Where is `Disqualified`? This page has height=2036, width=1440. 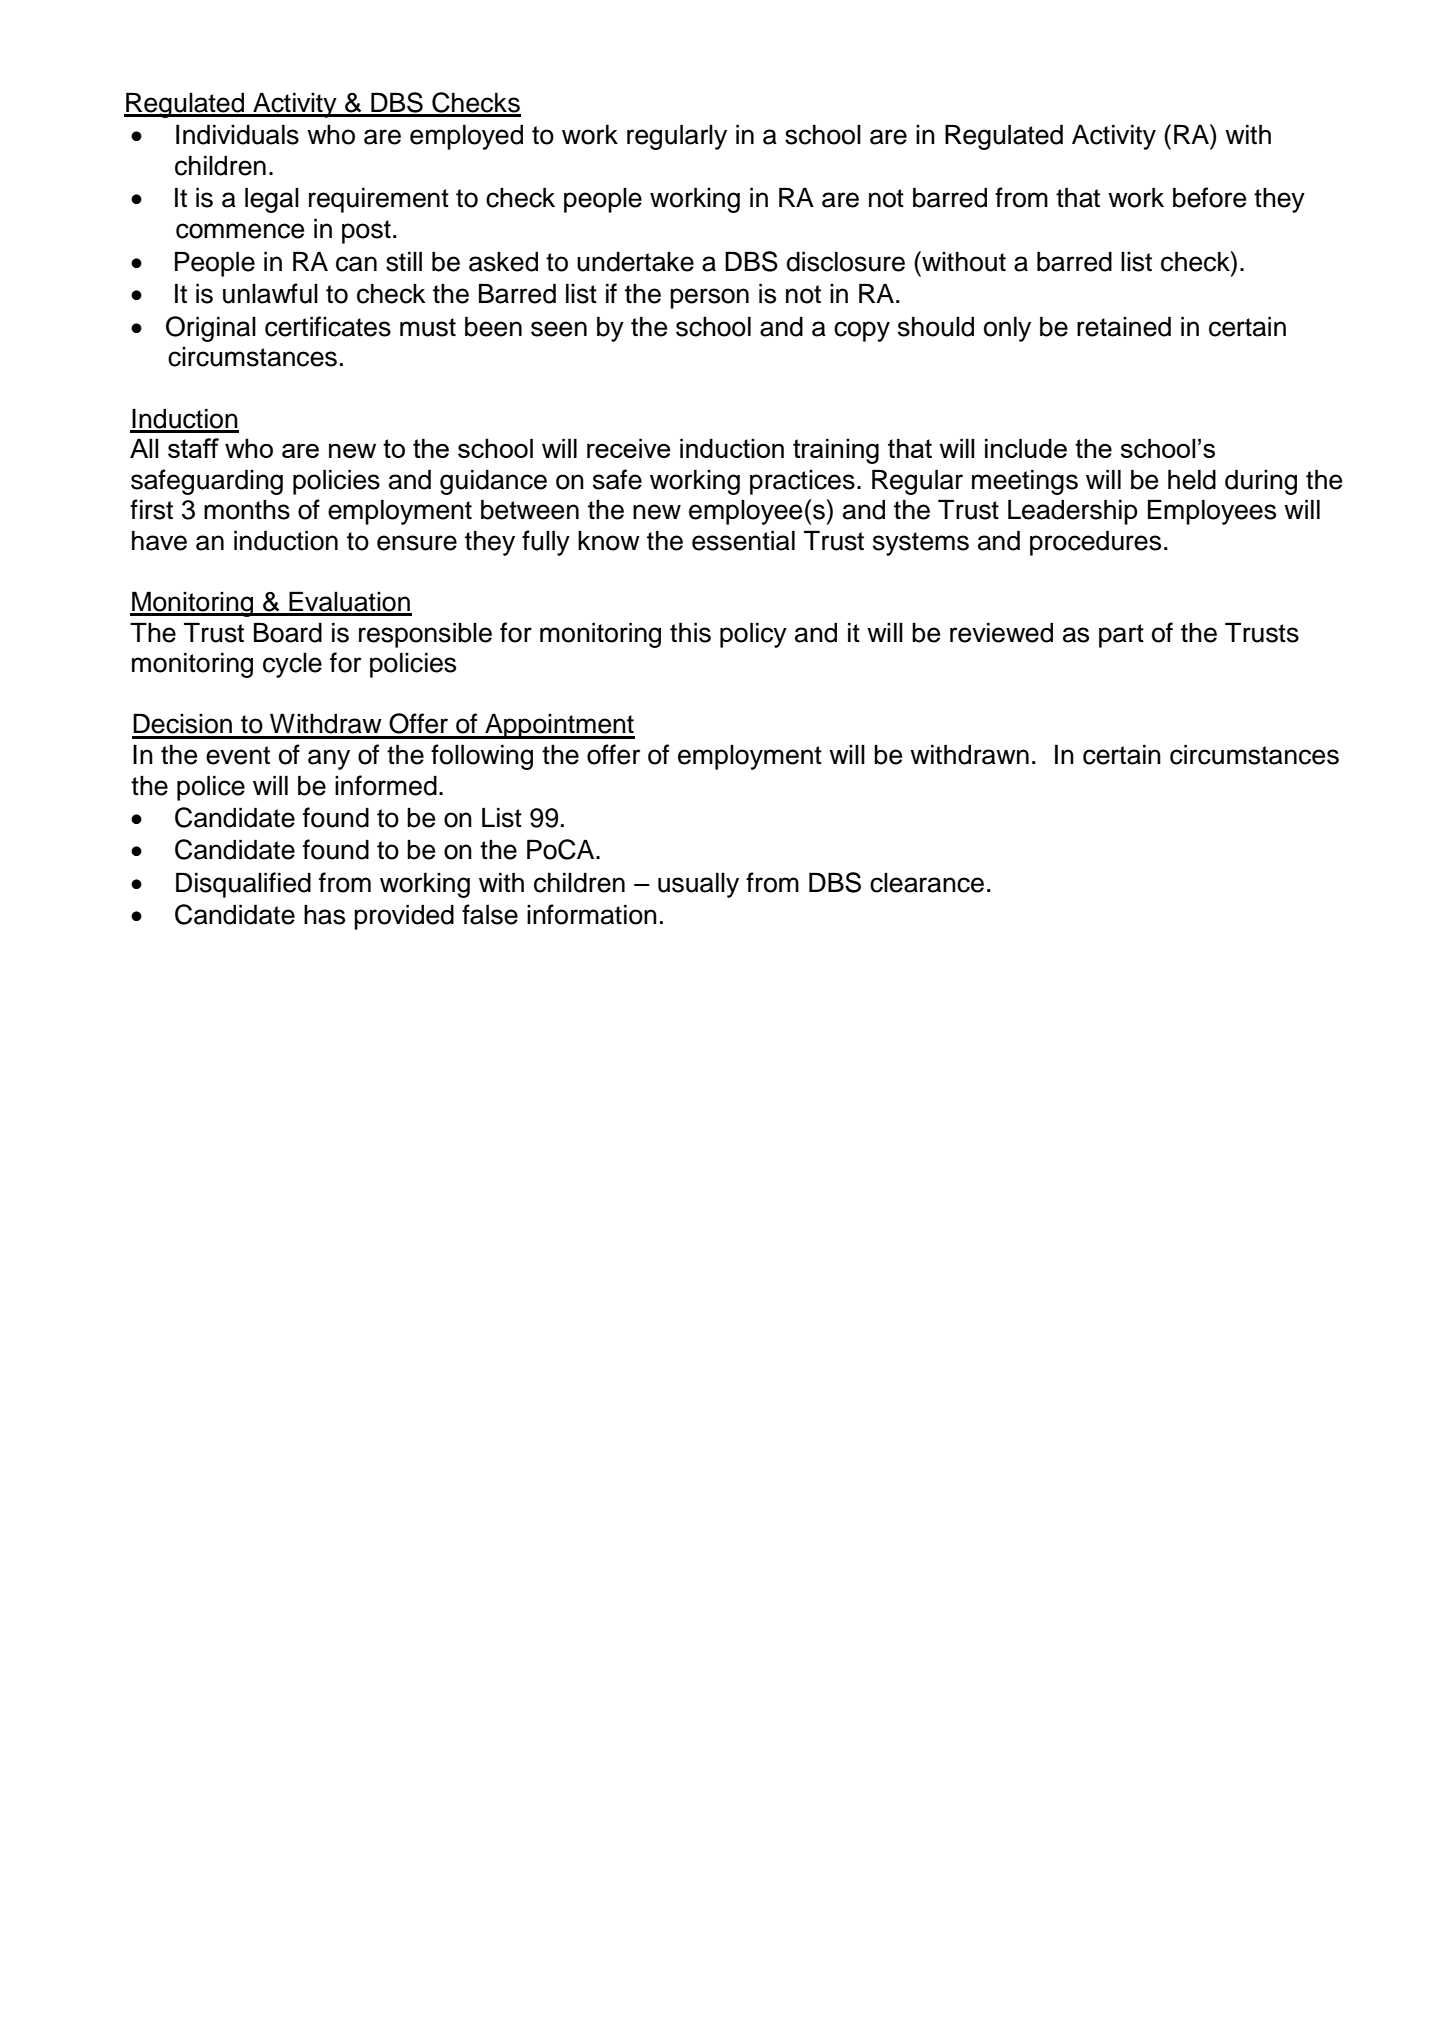
Disqualified is located at coordinates (243, 885).
